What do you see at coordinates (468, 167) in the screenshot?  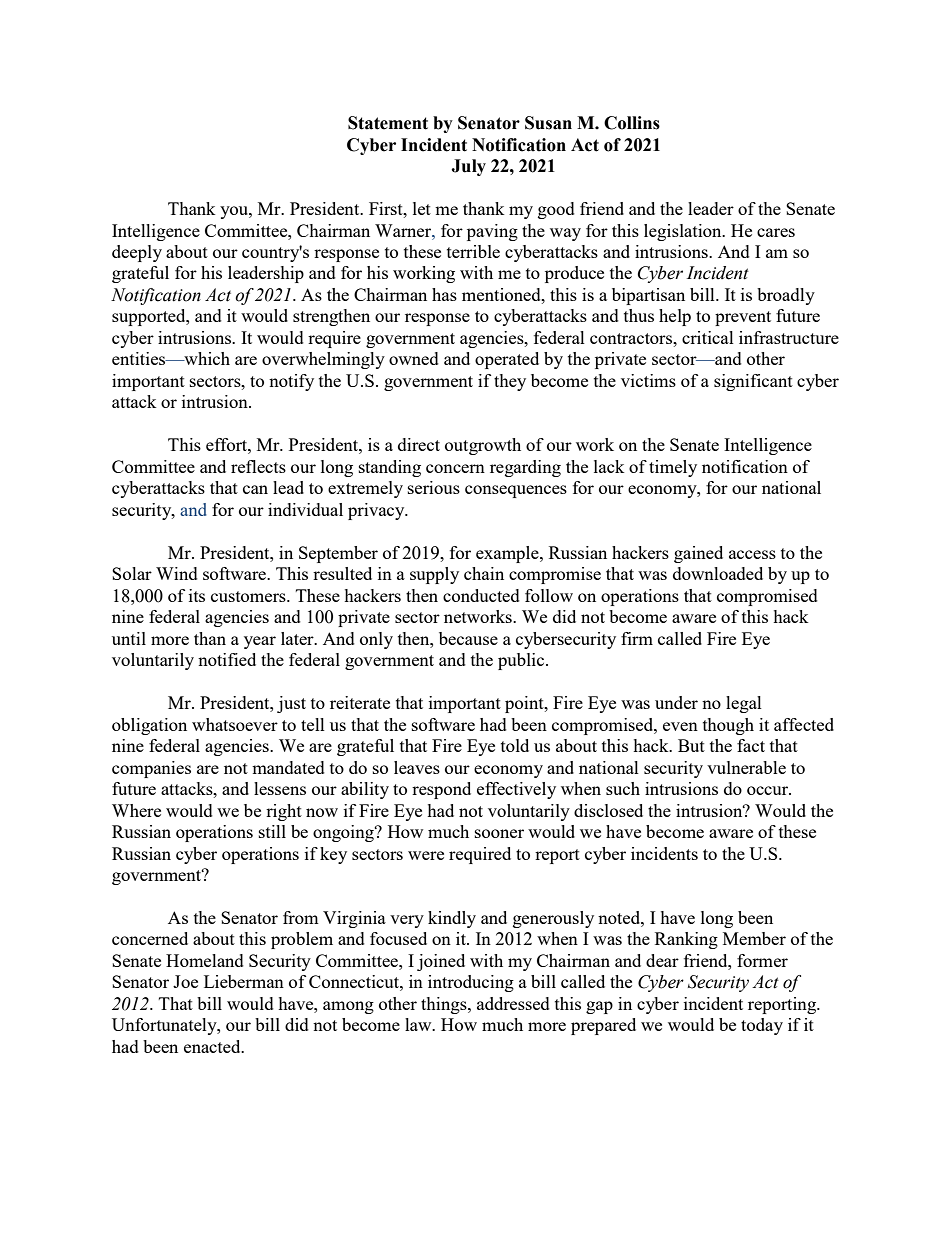 I see `July` at bounding box center [468, 167].
